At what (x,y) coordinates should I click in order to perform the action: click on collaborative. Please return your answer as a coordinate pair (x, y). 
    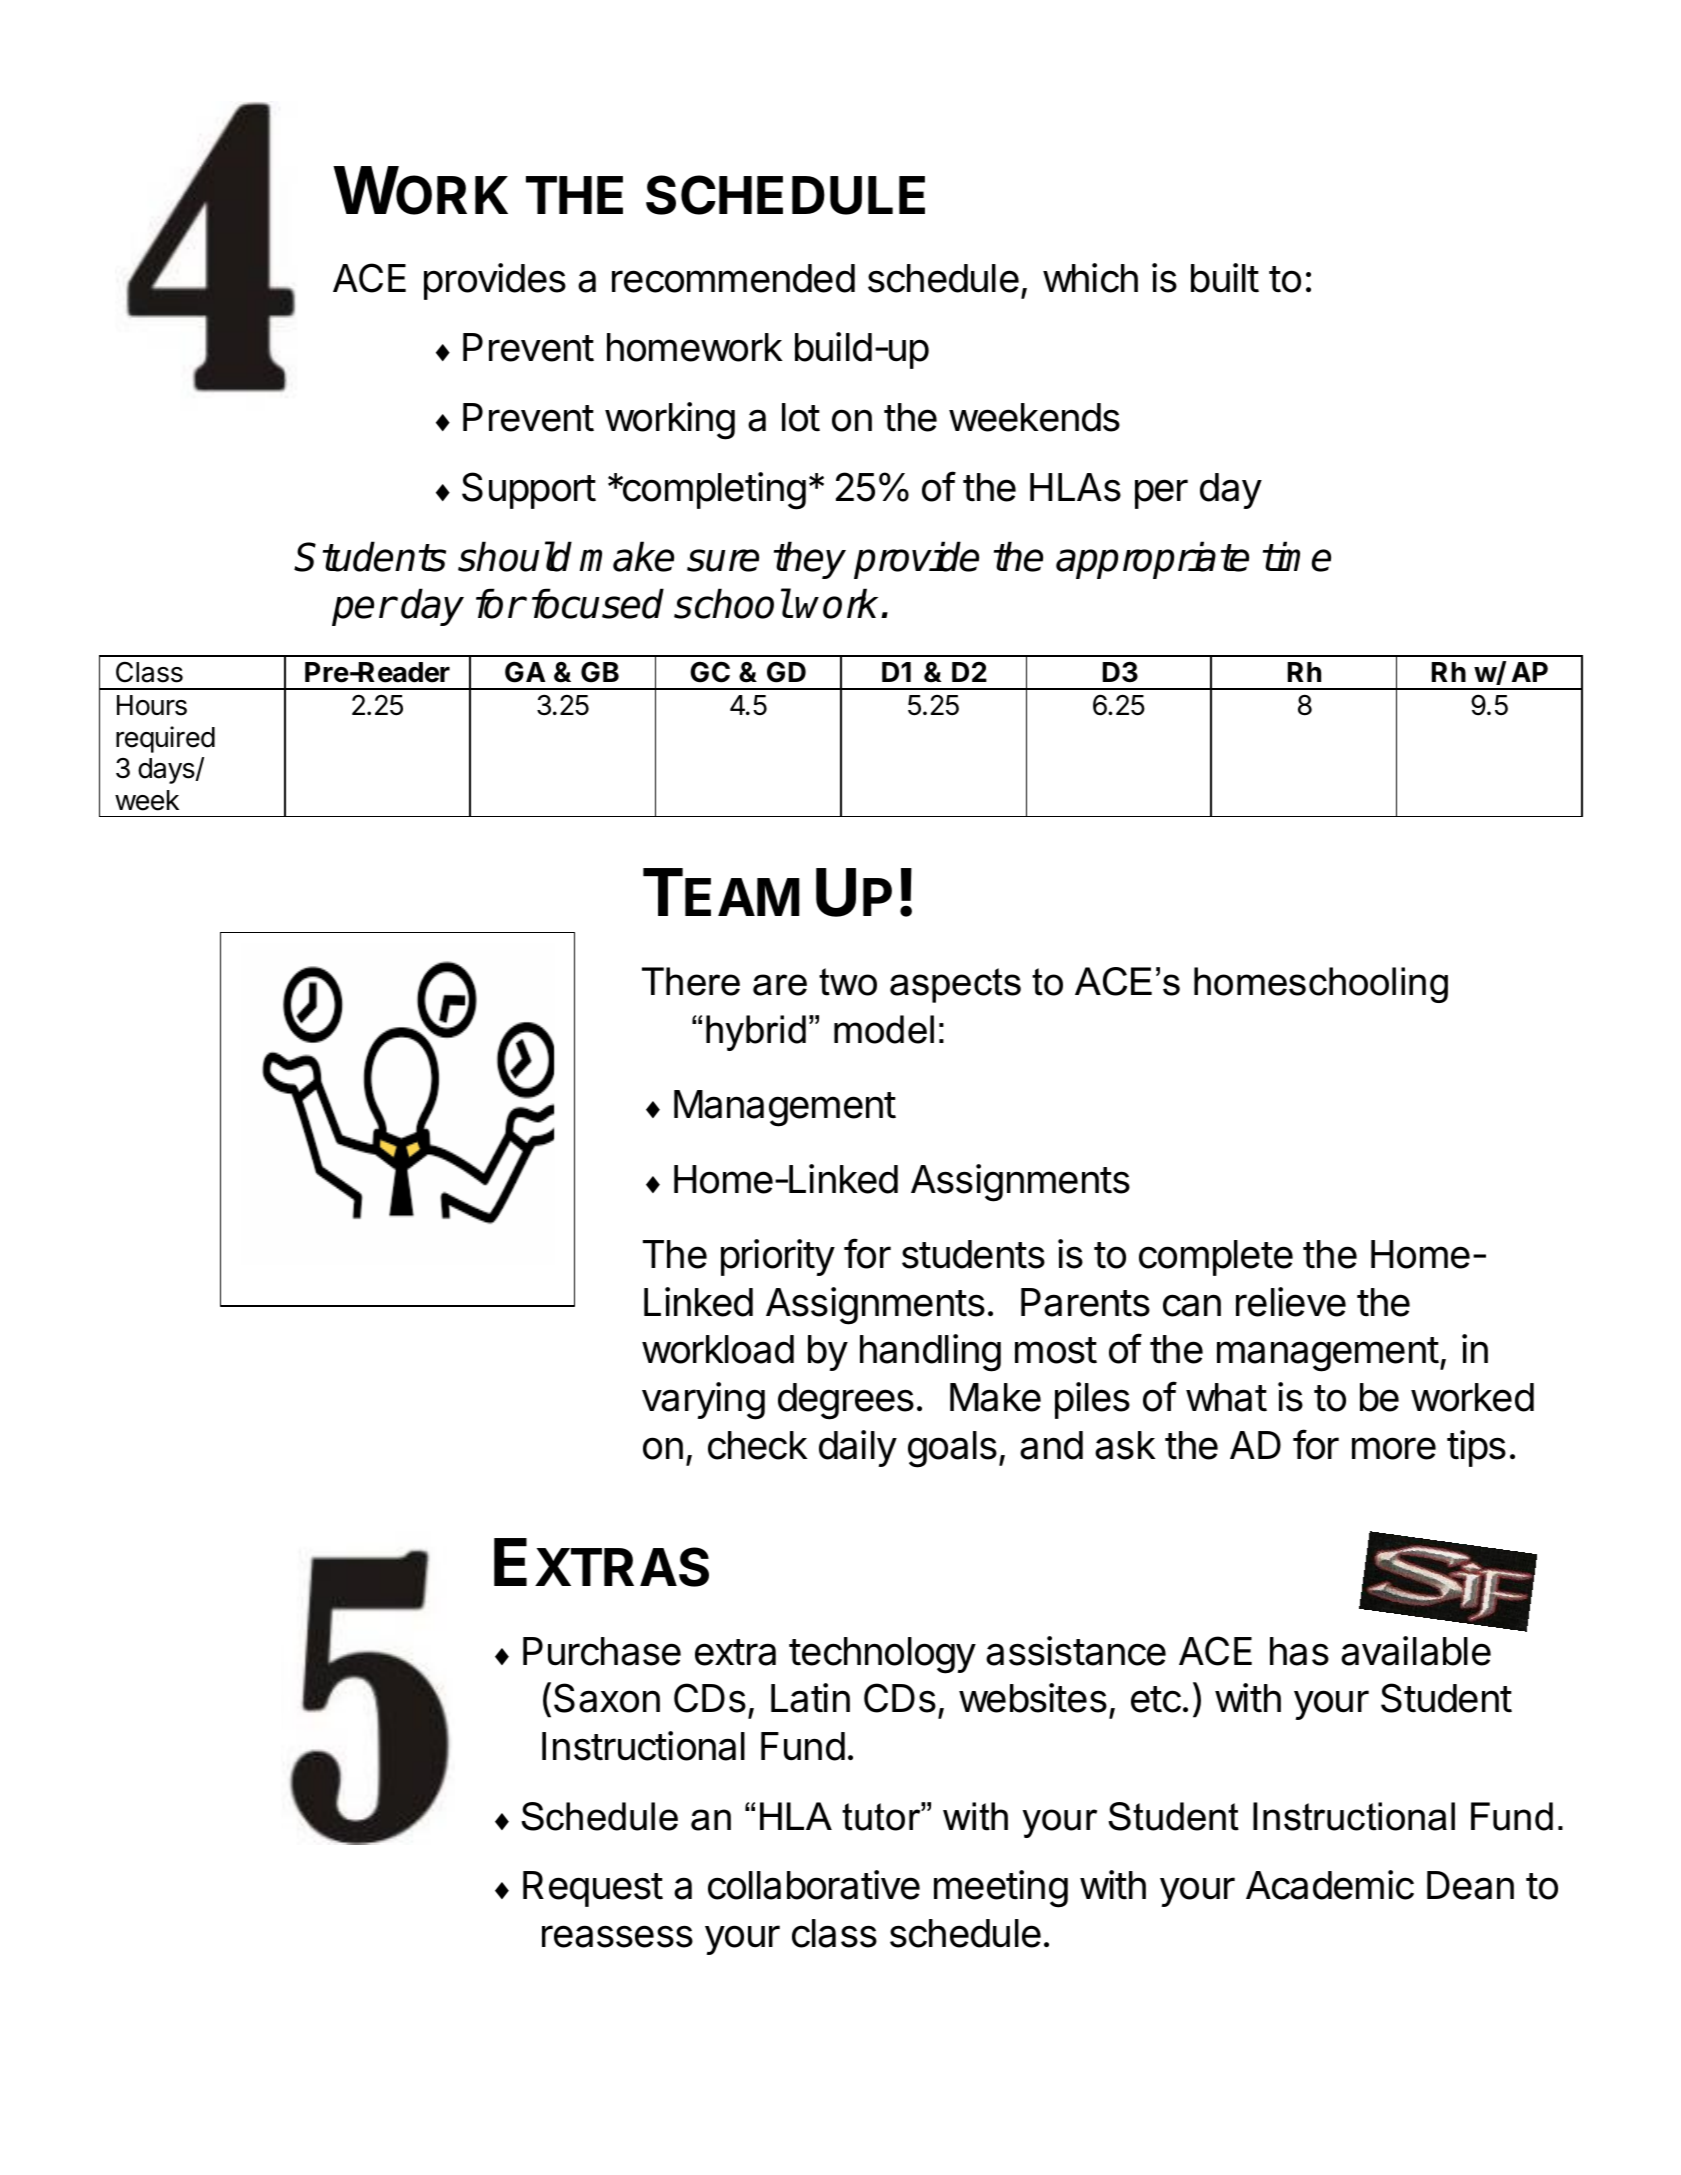
    Looking at the image, I should click on (814, 1885).
